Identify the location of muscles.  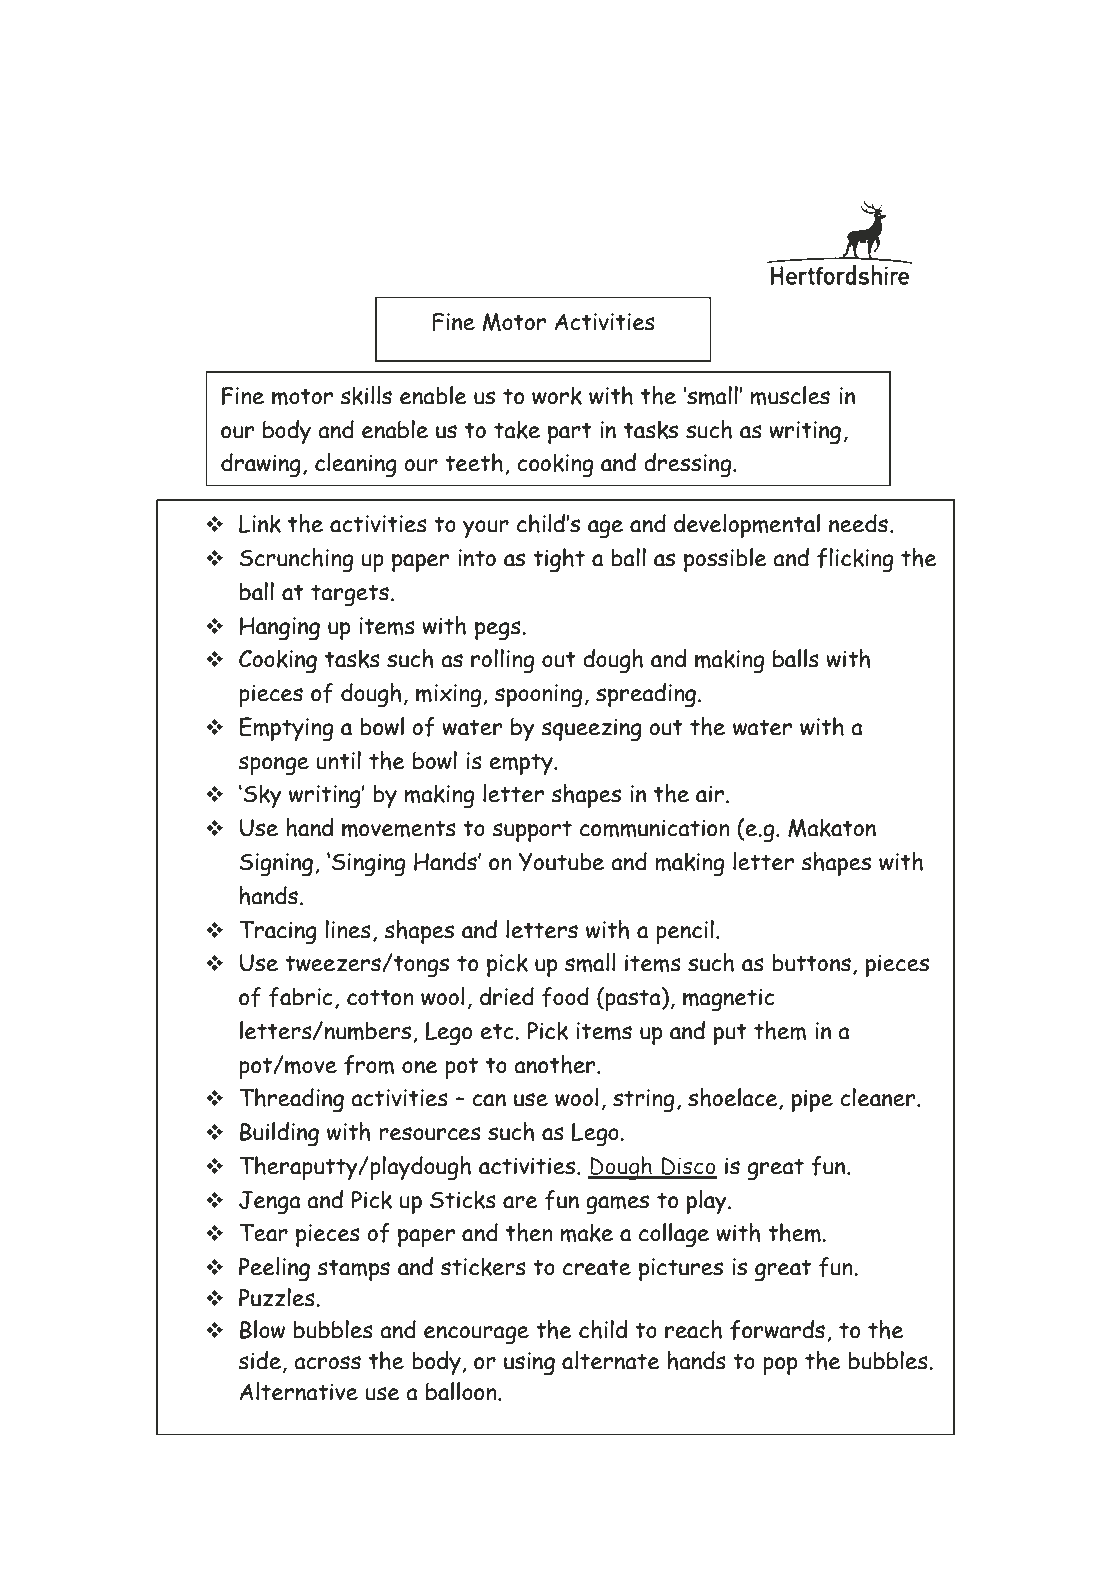
(790, 395).
